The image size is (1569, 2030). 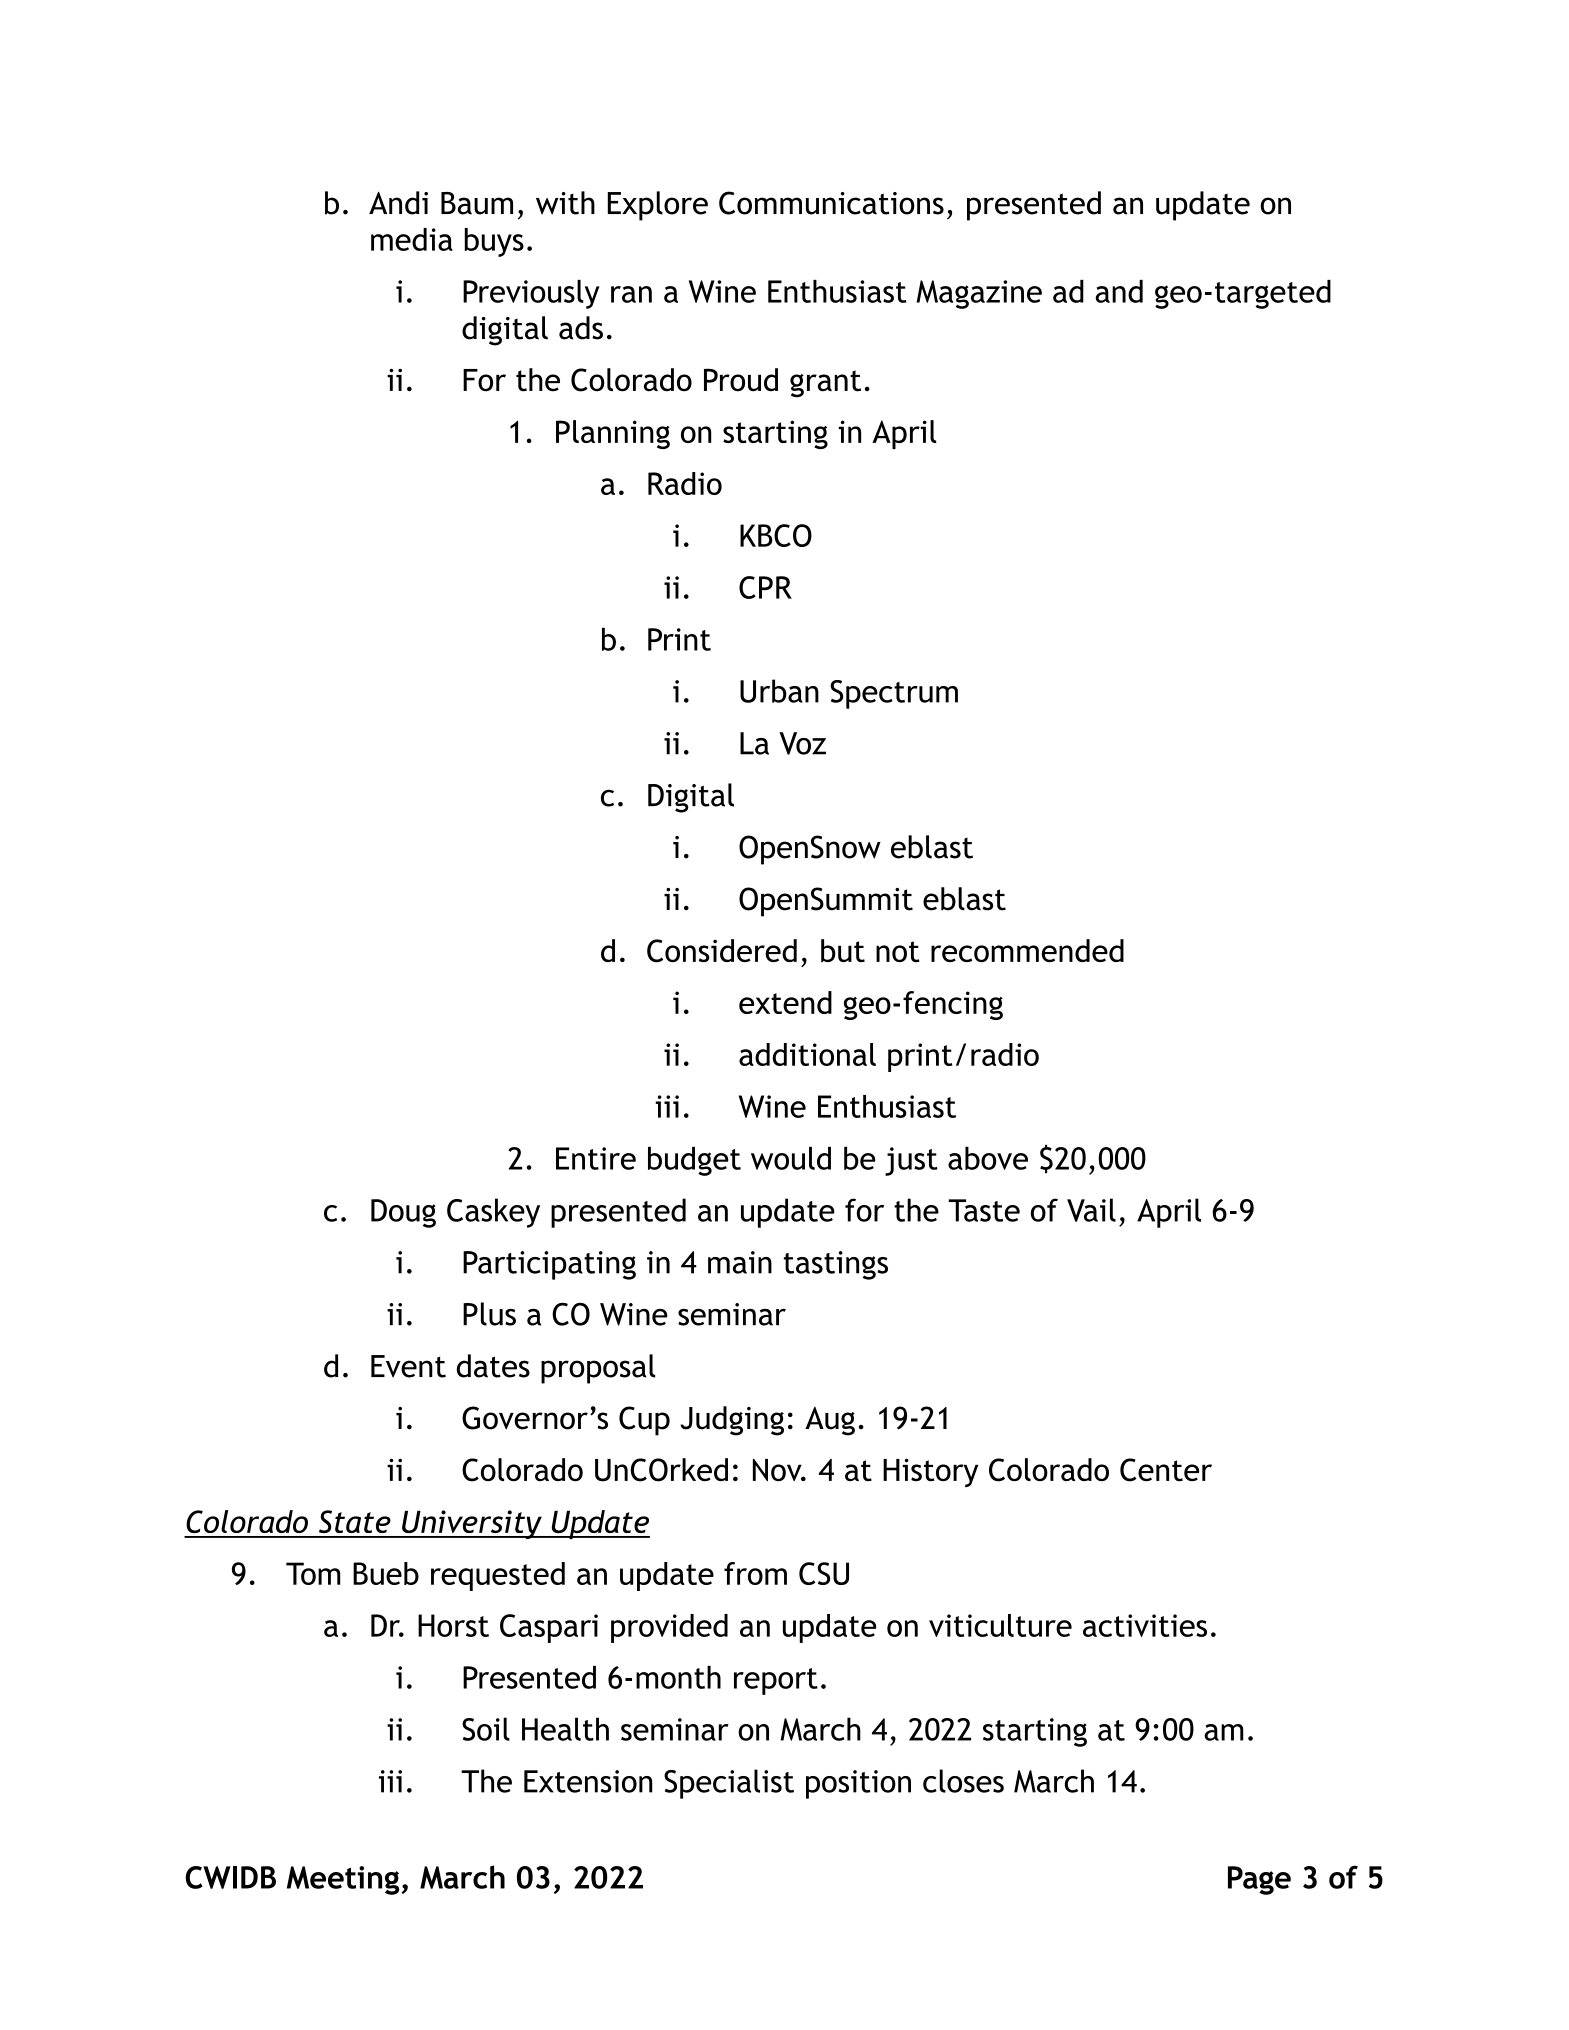 I want to click on Magazine, so click(x=979, y=294).
